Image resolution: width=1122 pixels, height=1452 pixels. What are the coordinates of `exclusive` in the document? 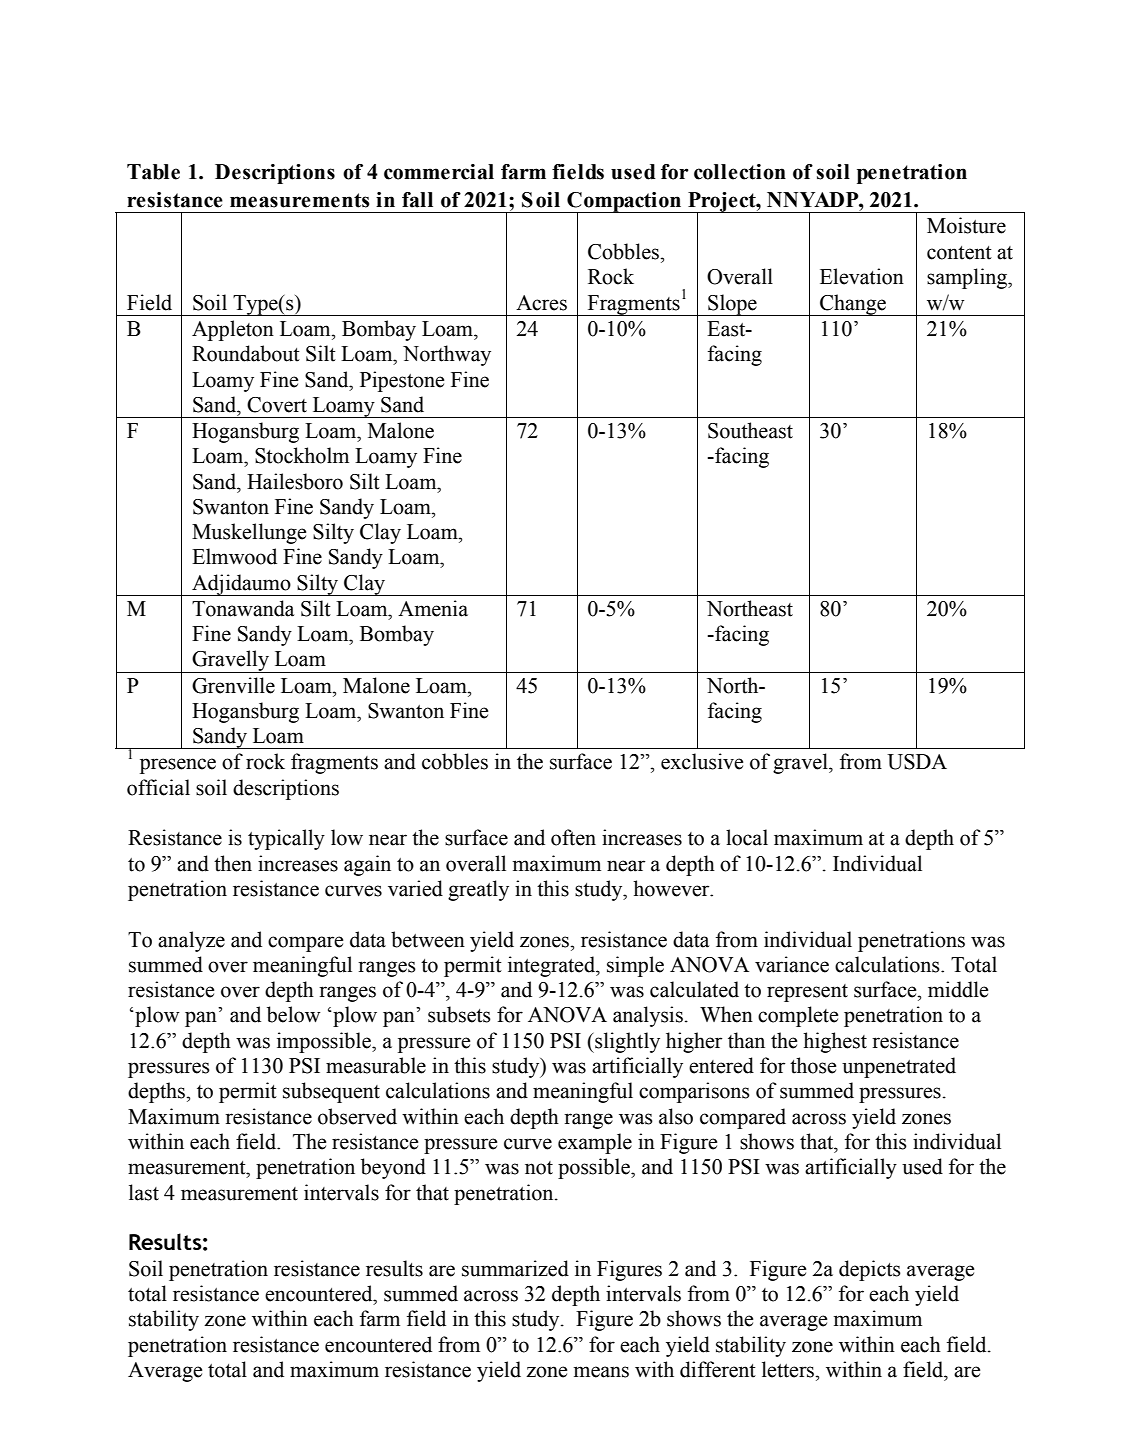 It's located at (702, 761).
